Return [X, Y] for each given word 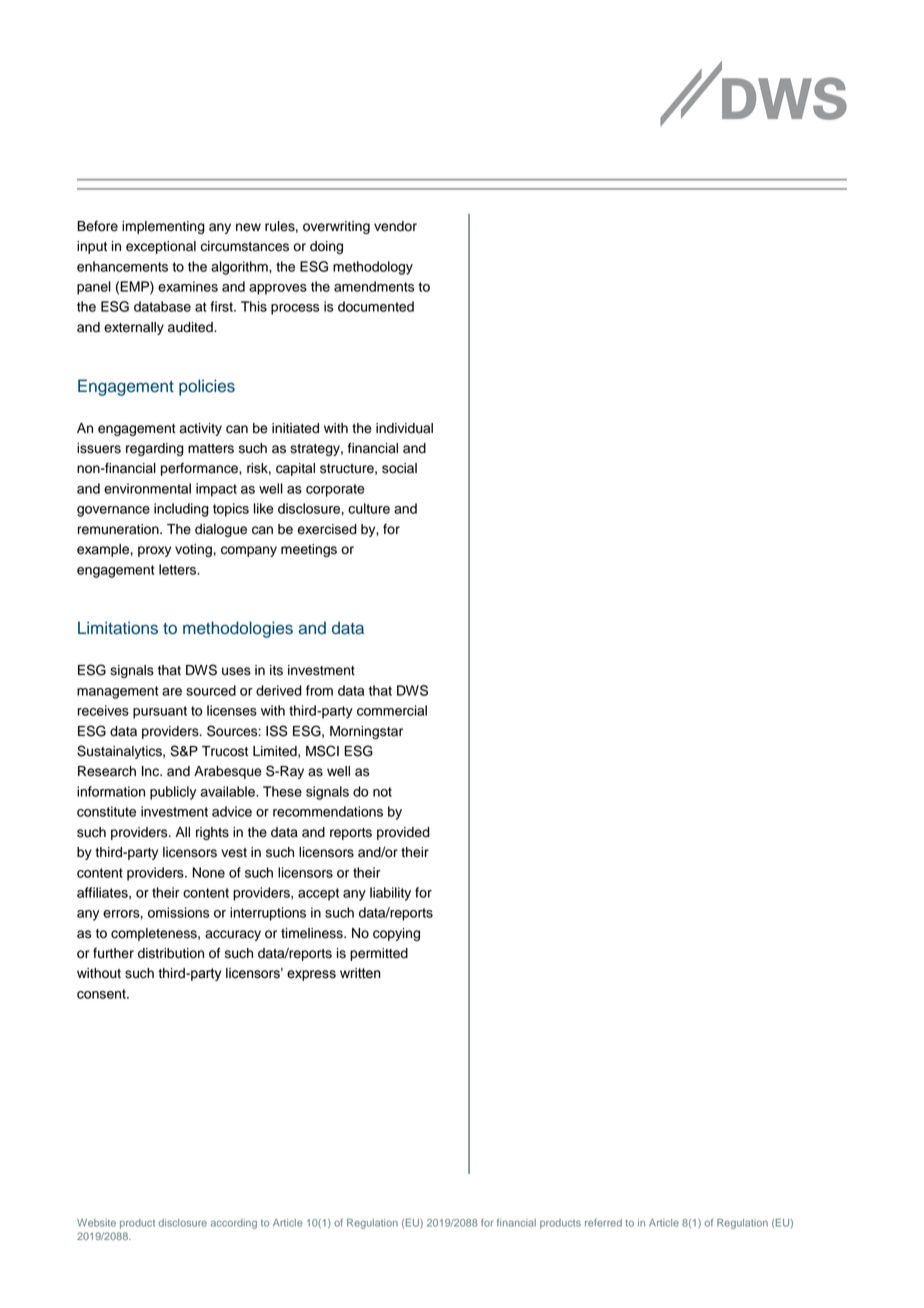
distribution [171, 953]
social [399, 468]
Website [96, 1223]
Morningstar [366, 732]
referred [603, 1223]
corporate [335, 490]
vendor [395, 226]
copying [396, 934]
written [360, 973]
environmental [147, 488]
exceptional [161, 247]
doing [326, 247]
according [234, 1224]
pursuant [160, 712]
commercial [392, 710]
